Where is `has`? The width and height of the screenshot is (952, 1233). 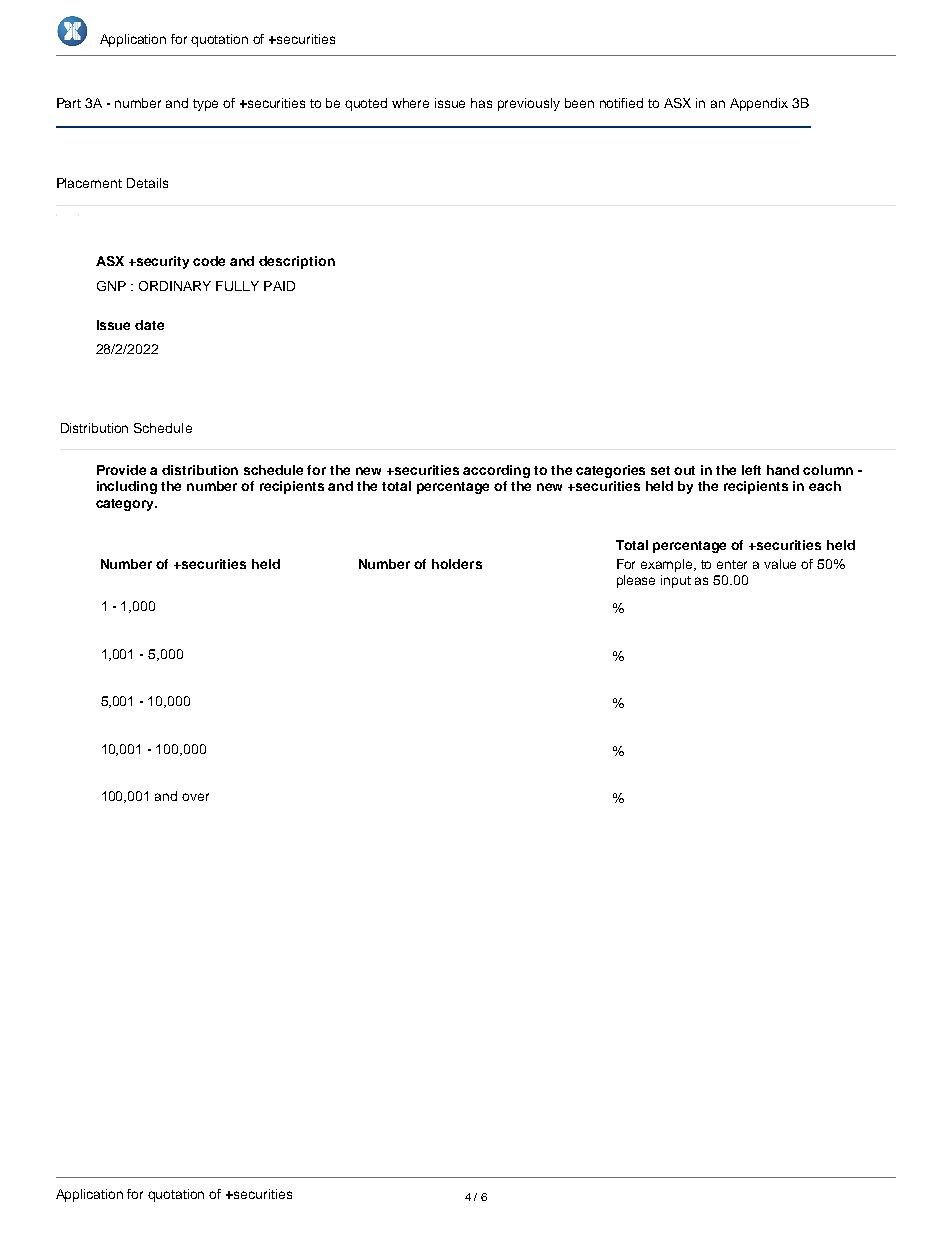 has is located at coordinates (481, 103).
